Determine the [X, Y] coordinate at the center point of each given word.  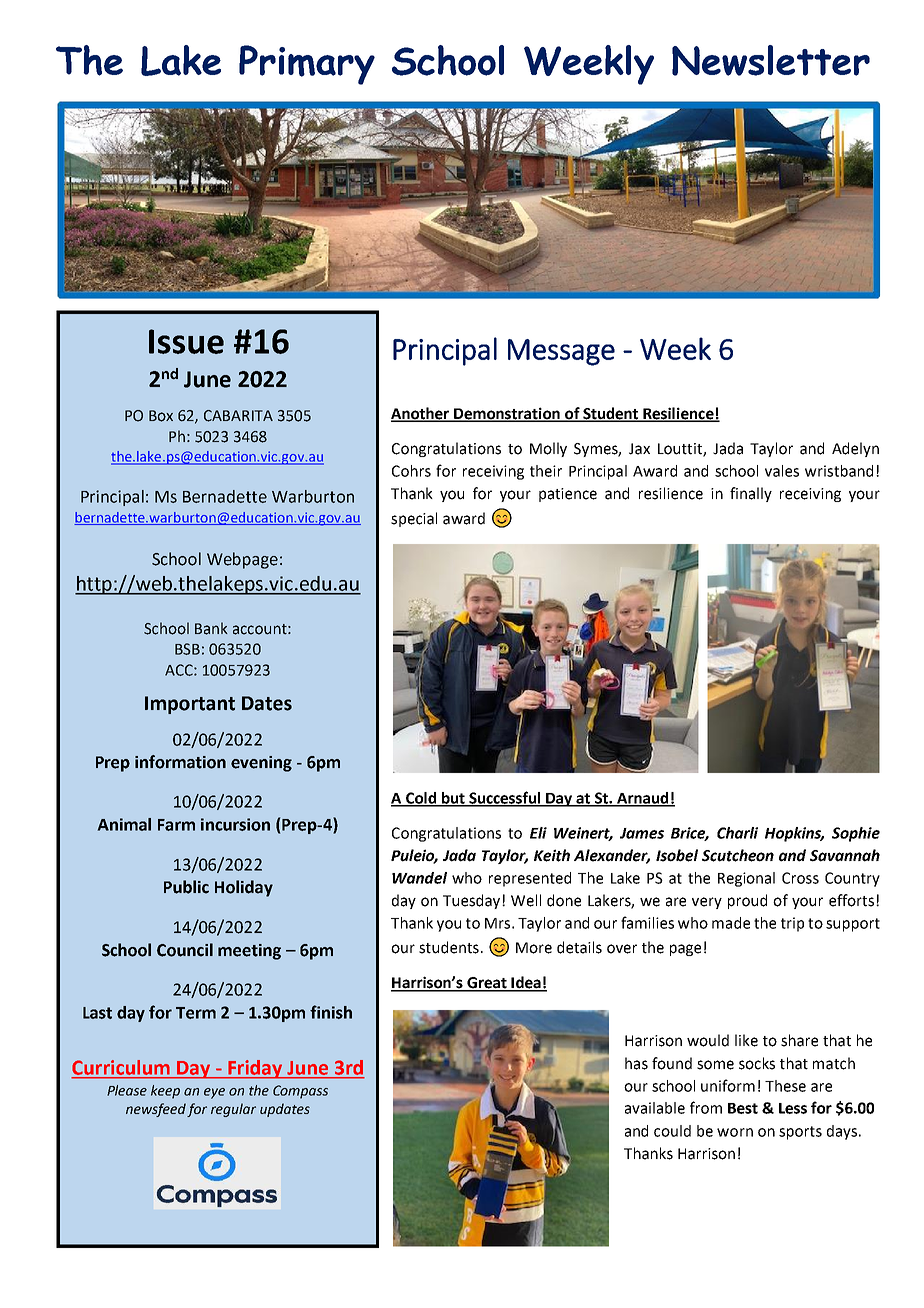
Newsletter [771, 60]
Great [487, 984]
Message [561, 352]
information [180, 762]
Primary [307, 65]
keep [165, 1092]
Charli [737, 833]
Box [161, 416]
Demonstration [507, 414]
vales [782, 471]
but [453, 799]
